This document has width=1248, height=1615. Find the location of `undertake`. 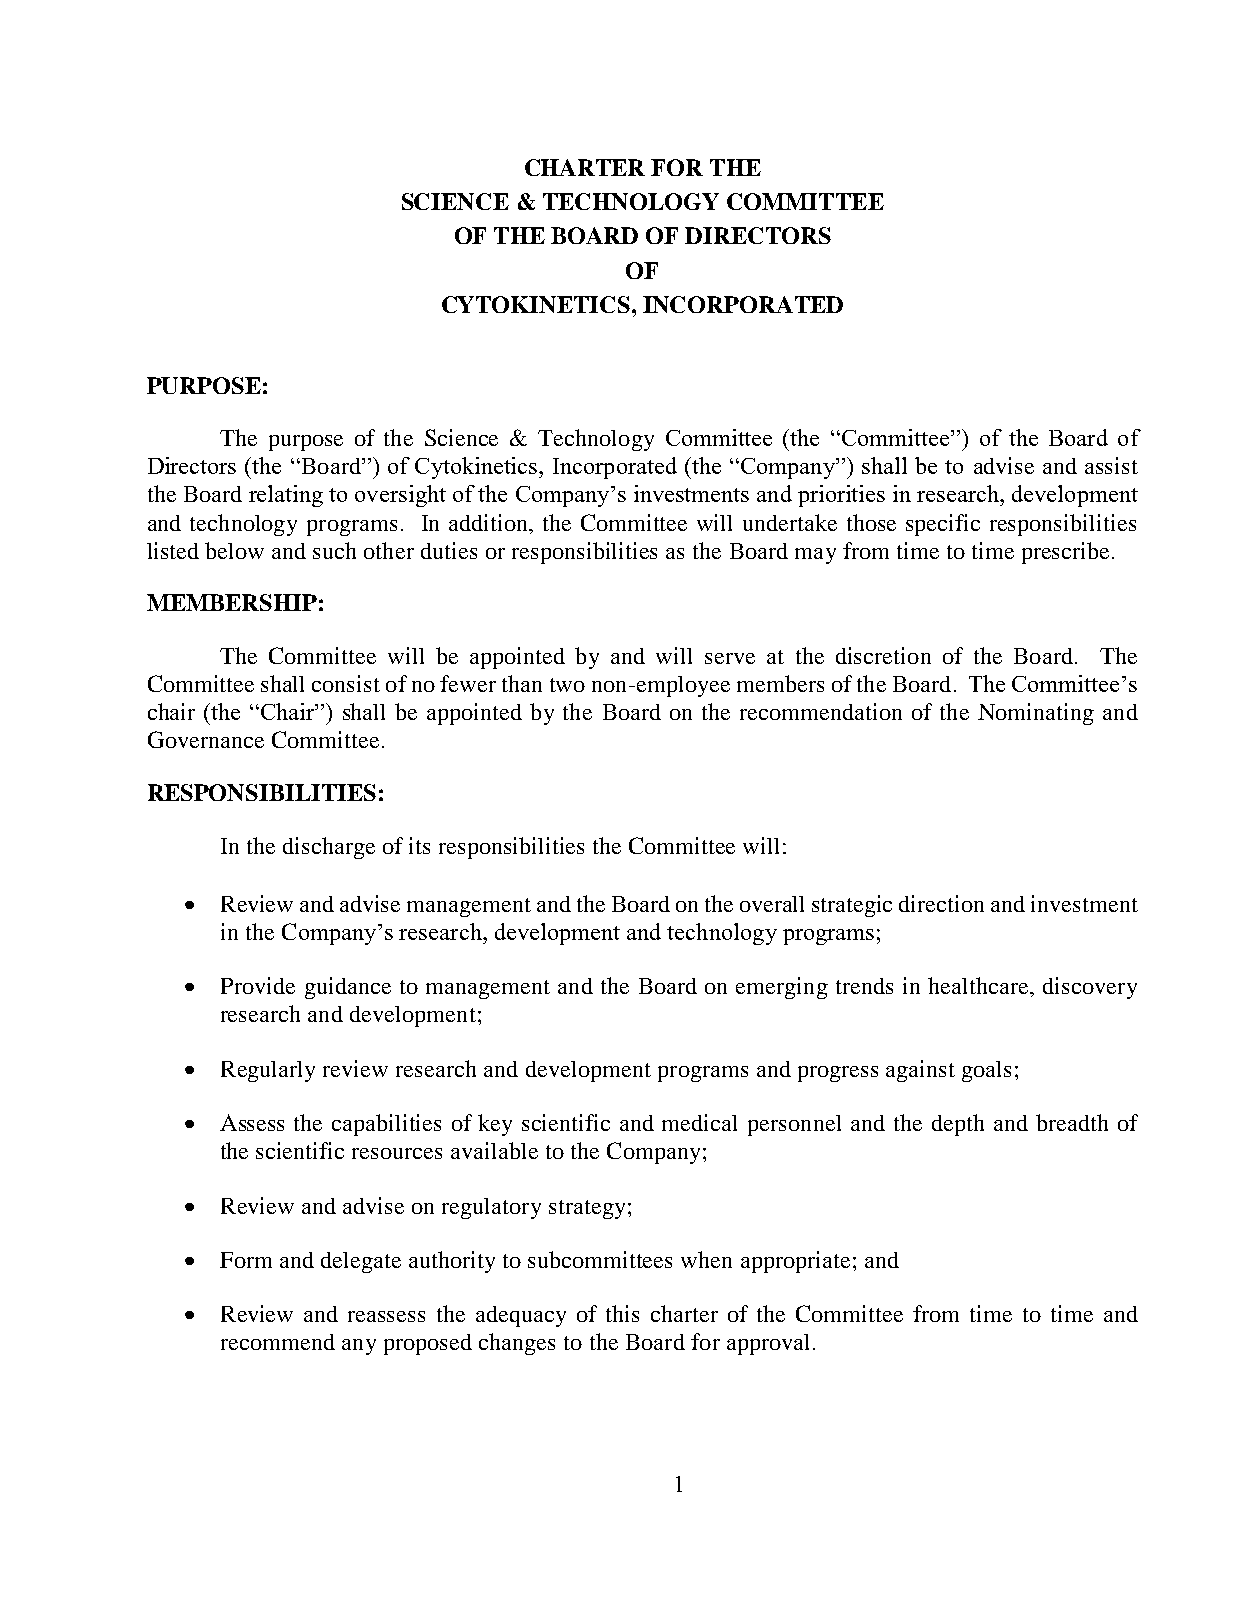

undertake is located at coordinates (790, 522).
